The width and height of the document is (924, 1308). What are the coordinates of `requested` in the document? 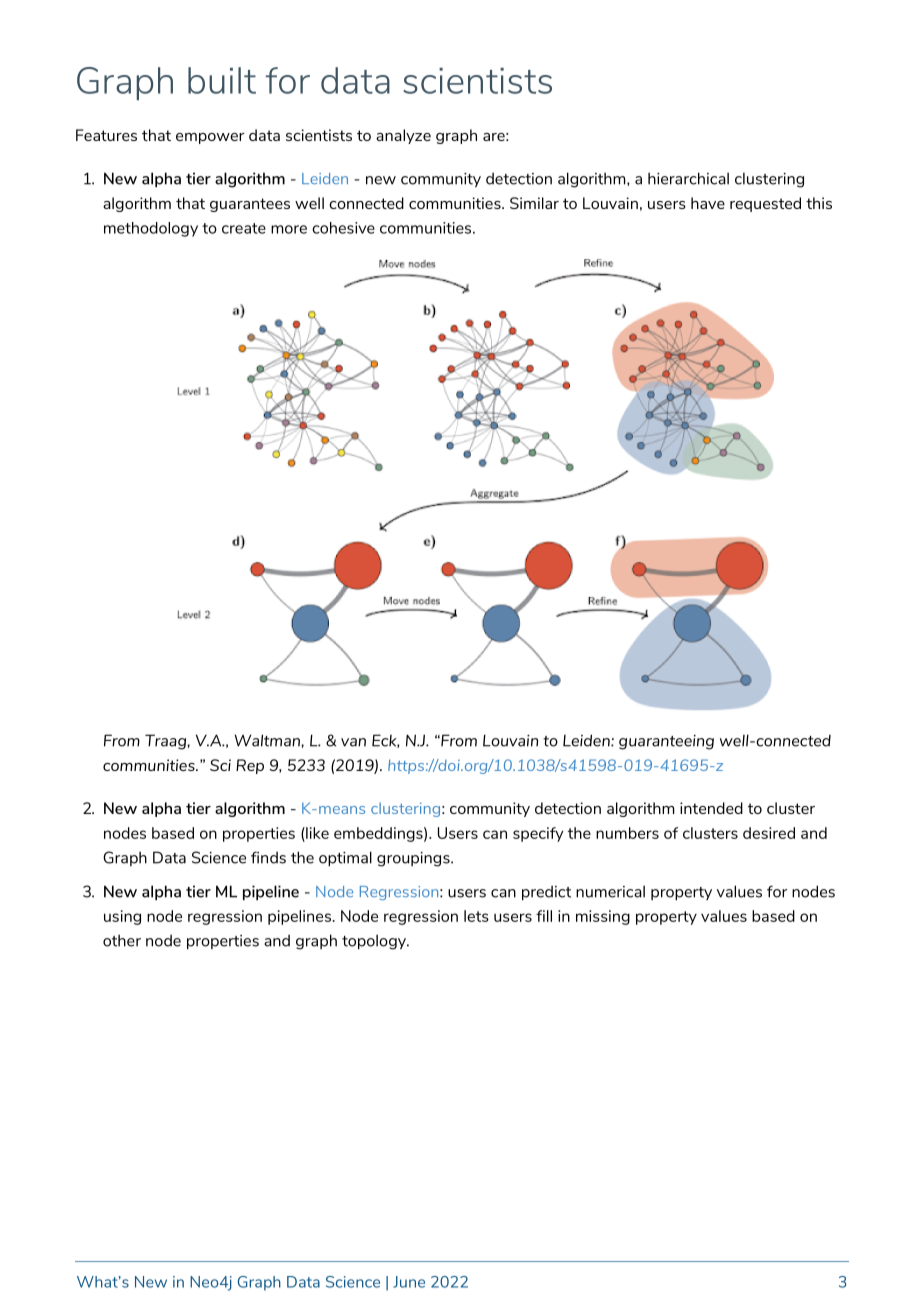 It's located at (765, 204).
